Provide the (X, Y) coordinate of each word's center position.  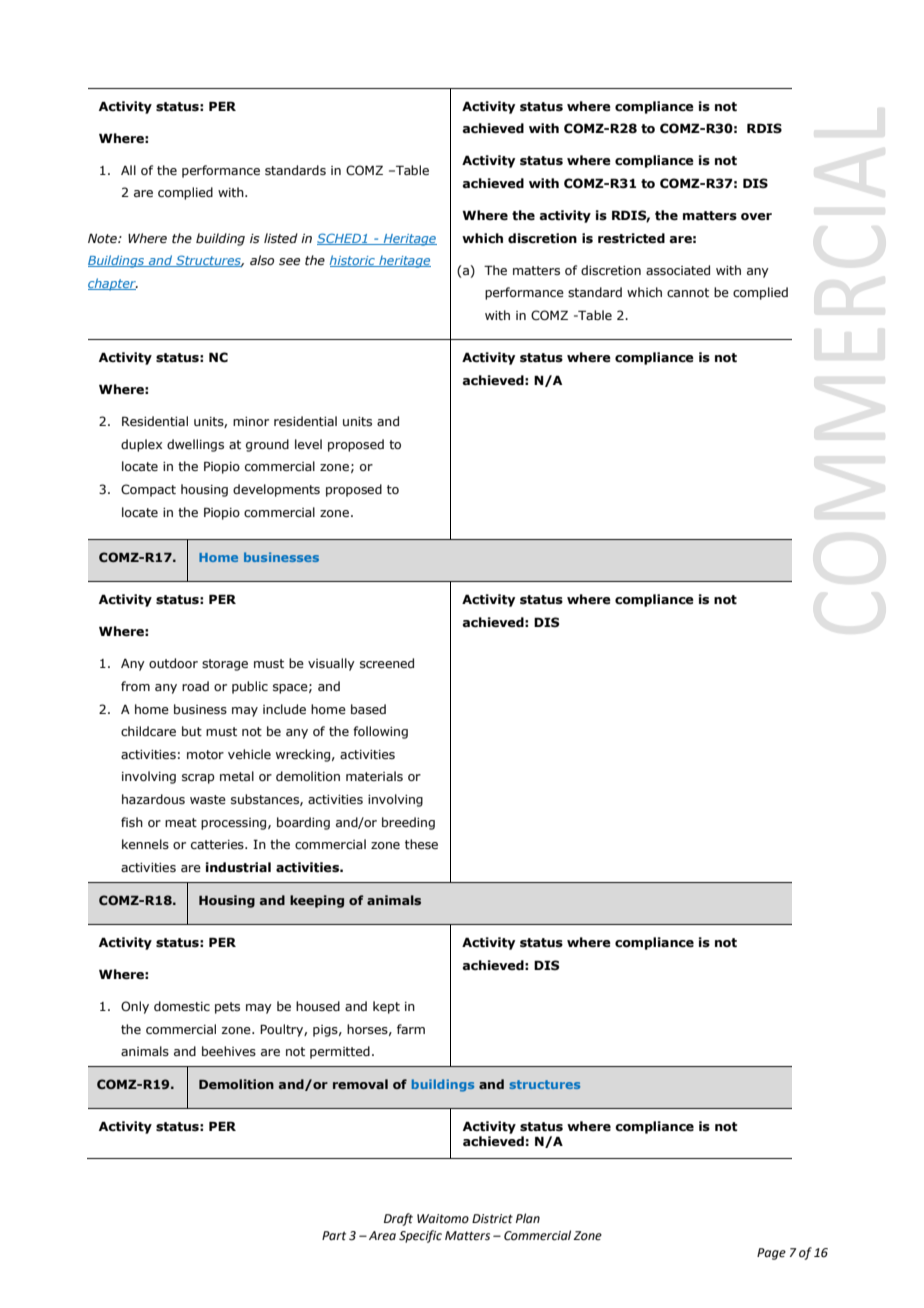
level (308, 444)
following (380, 732)
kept (386, 1007)
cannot (688, 292)
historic (353, 261)
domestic (182, 1006)
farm (411, 1029)
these (421, 844)
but (192, 731)
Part (334, 1235)
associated (678, 270)
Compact (148, 490)
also (262, 260)
